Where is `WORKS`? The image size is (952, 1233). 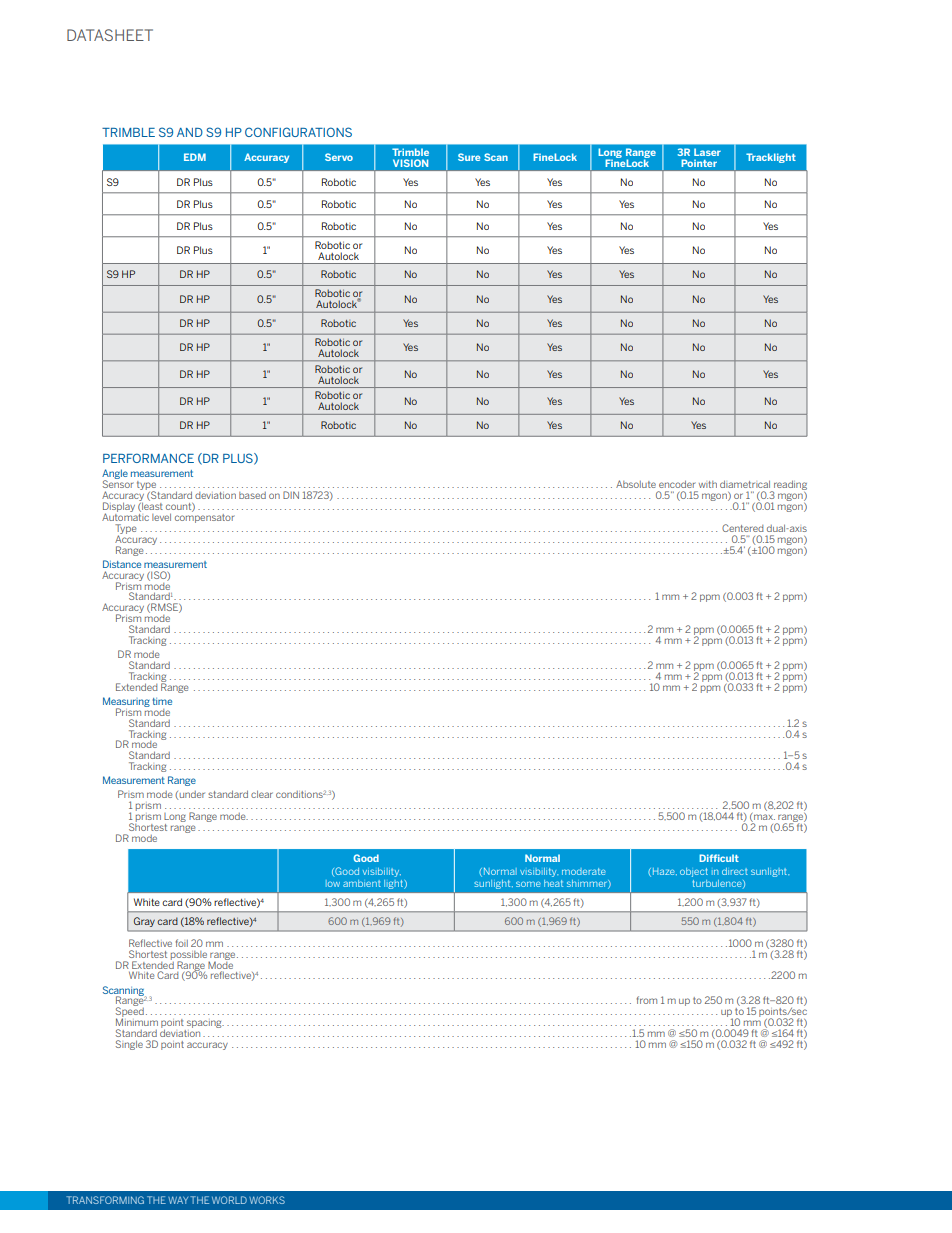 WORKS is located at coordinates (267, 1200).
